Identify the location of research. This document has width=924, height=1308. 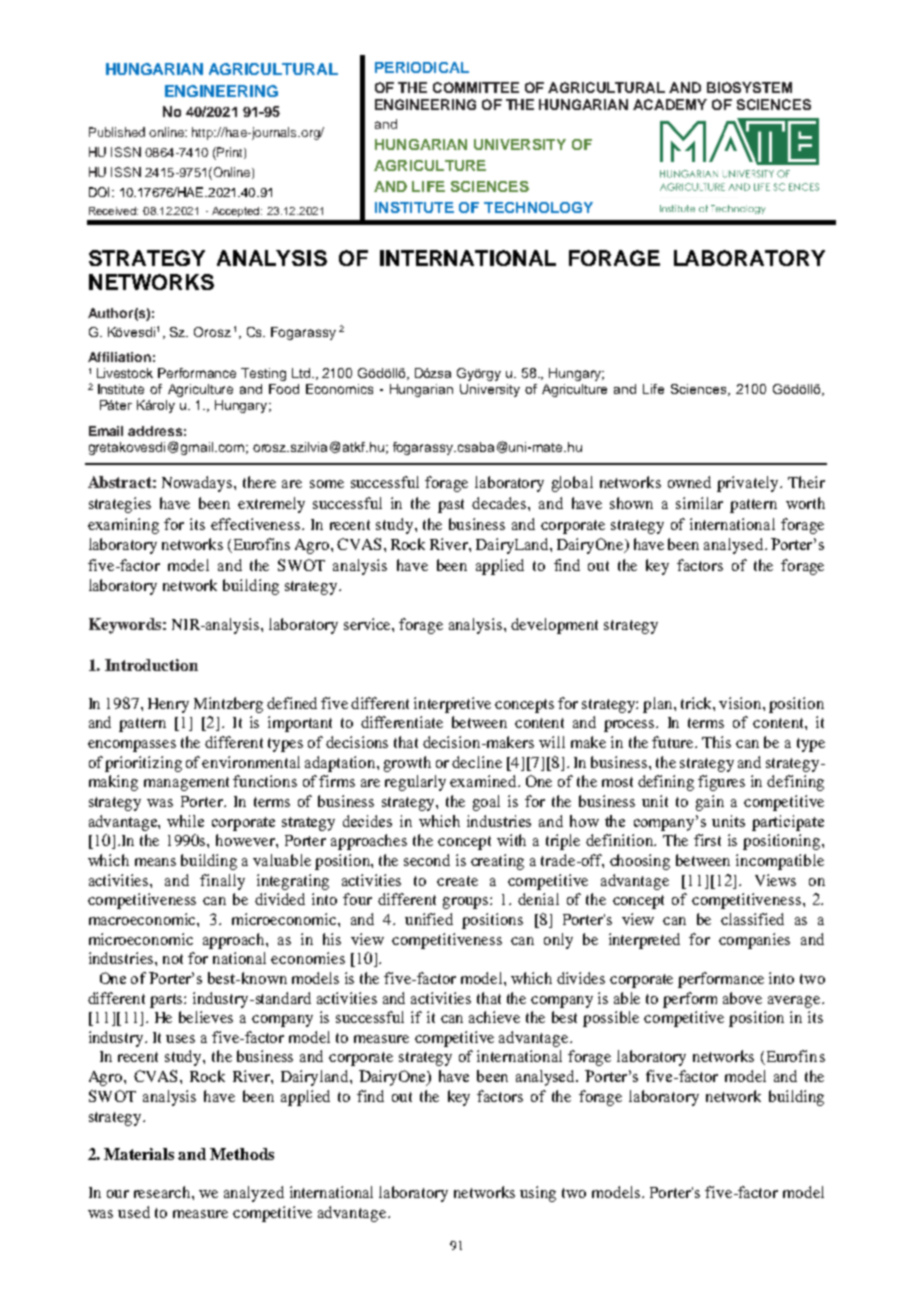
(163, 1192).
